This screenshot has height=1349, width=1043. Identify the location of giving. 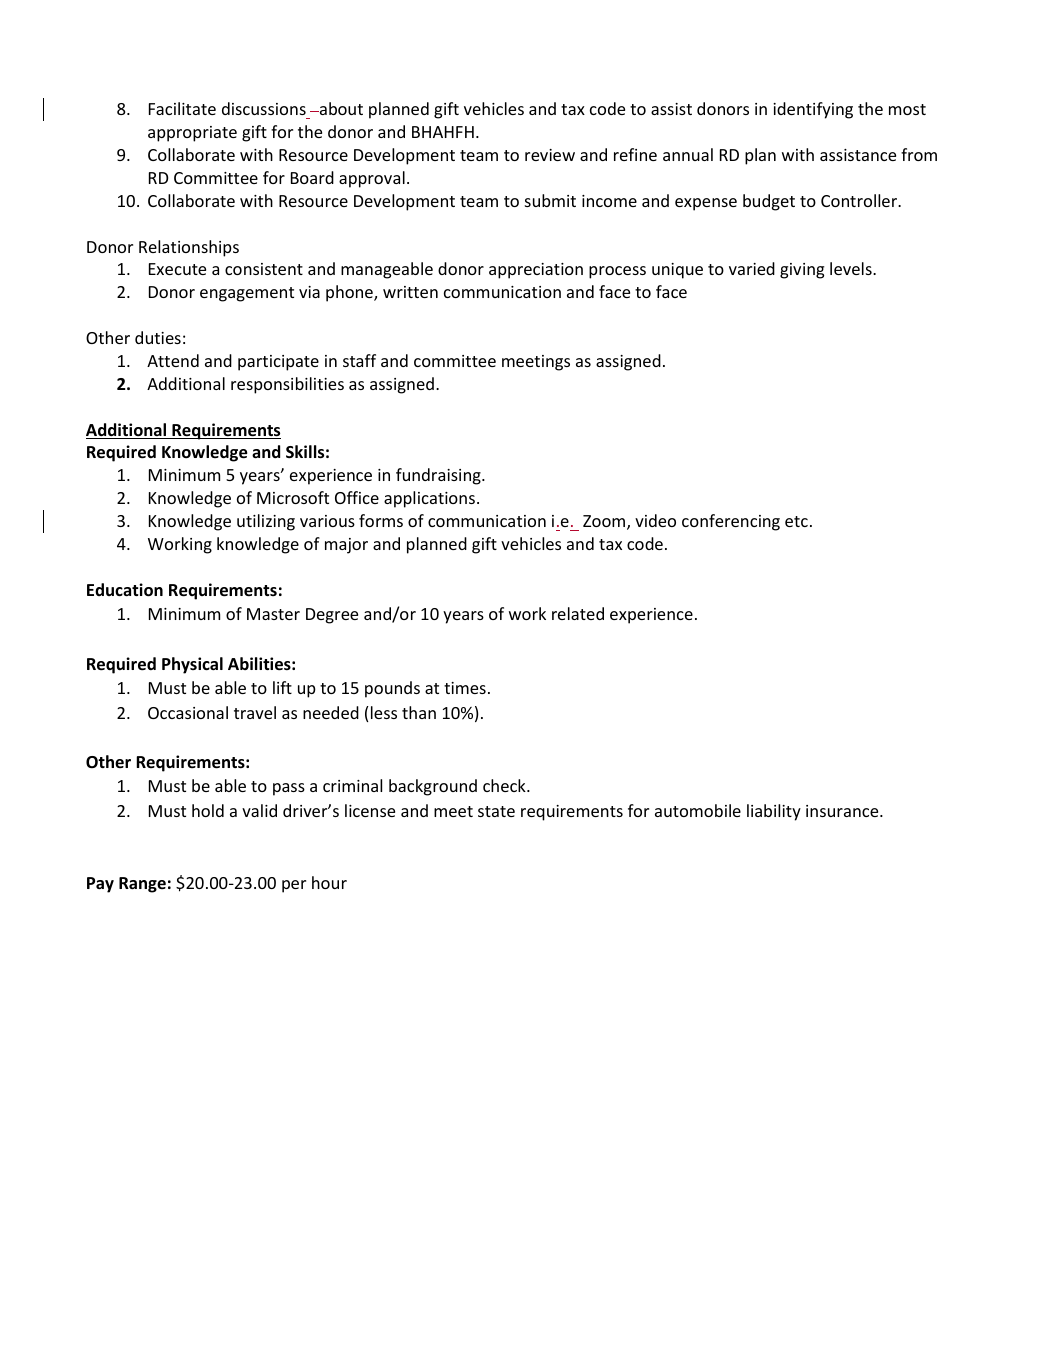
(802, 271).
